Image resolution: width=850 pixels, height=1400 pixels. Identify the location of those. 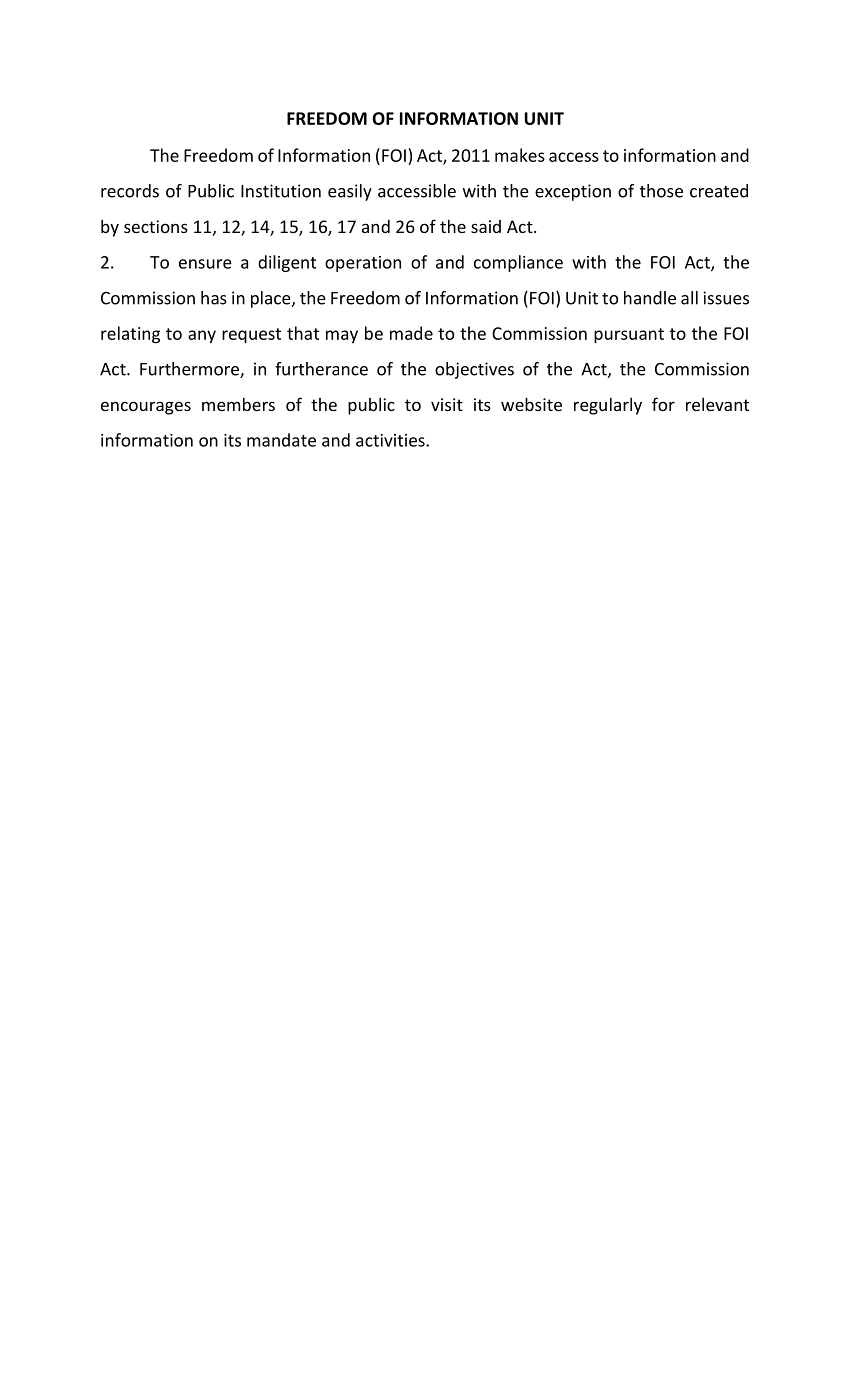
(661, 191).
